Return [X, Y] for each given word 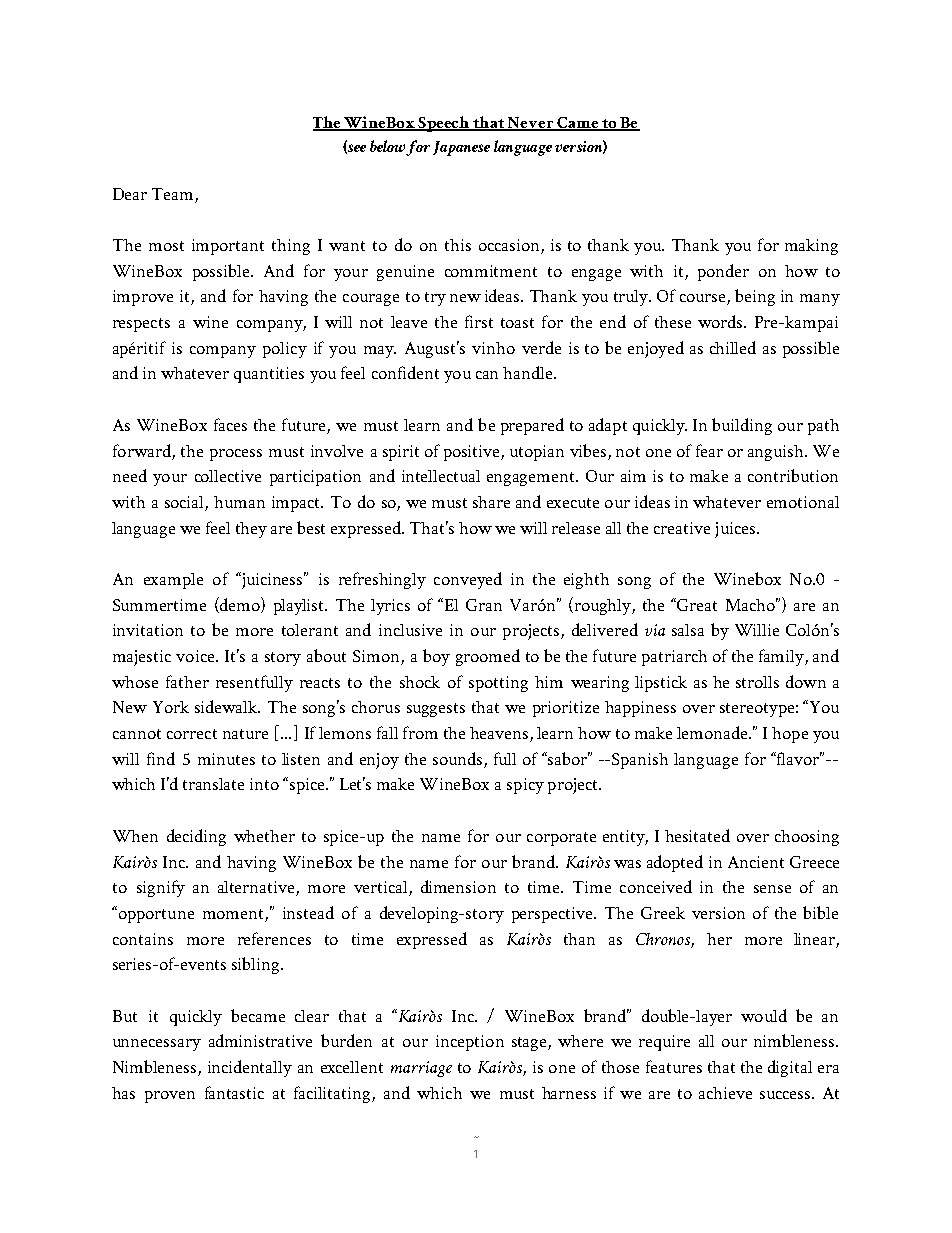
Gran [484, 605]
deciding [196, 837]
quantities [269, 375]
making [811, 247]
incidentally [250, 1068]
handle [529, 372]
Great [696, 604]
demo [240, 605]
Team [172, 194]
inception [470, 1043]
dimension [458, 886]
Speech [443, 124]
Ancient [756, 862]
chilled [733, 347]
